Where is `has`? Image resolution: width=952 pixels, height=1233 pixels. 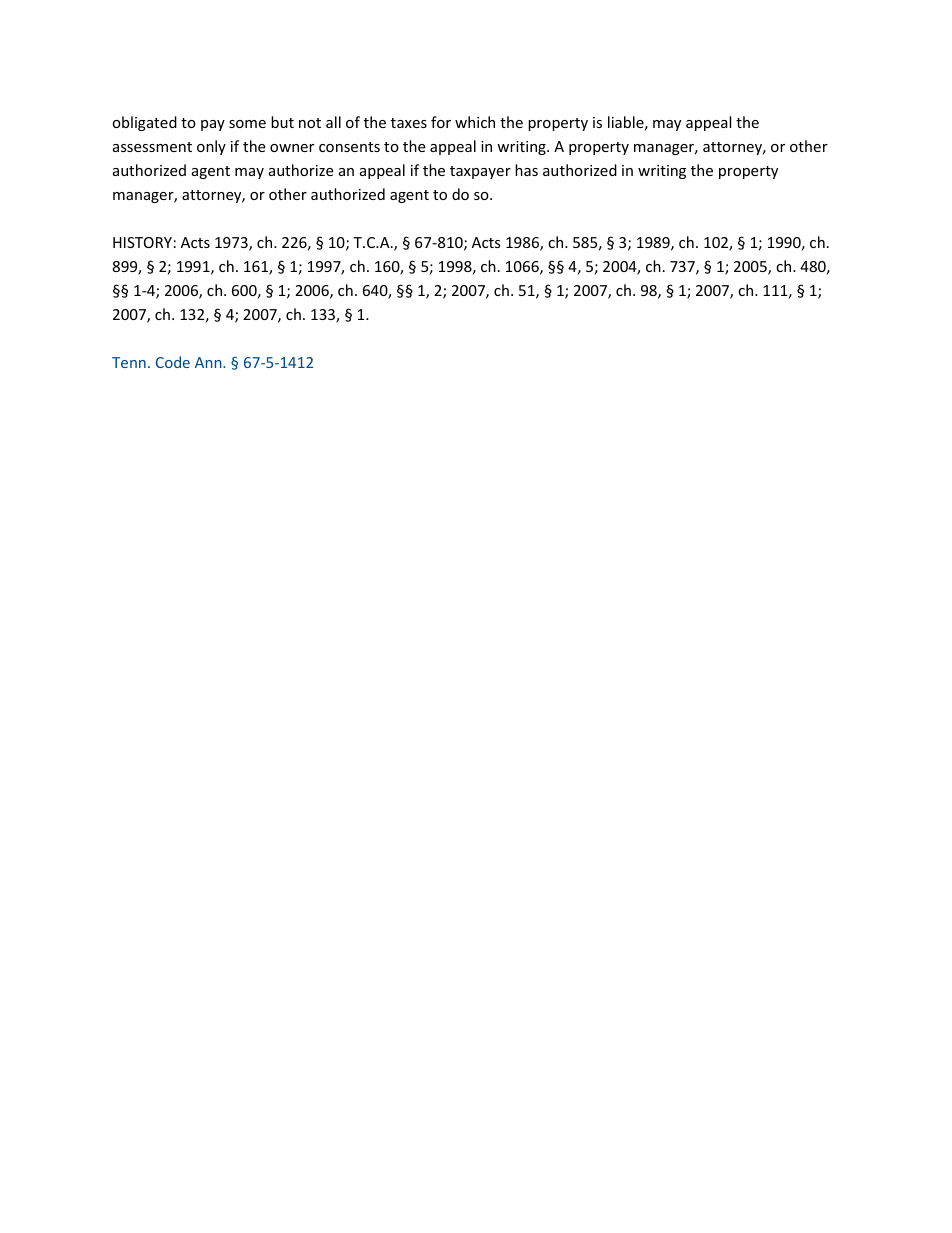
has is located at coordinates (526, 170).
